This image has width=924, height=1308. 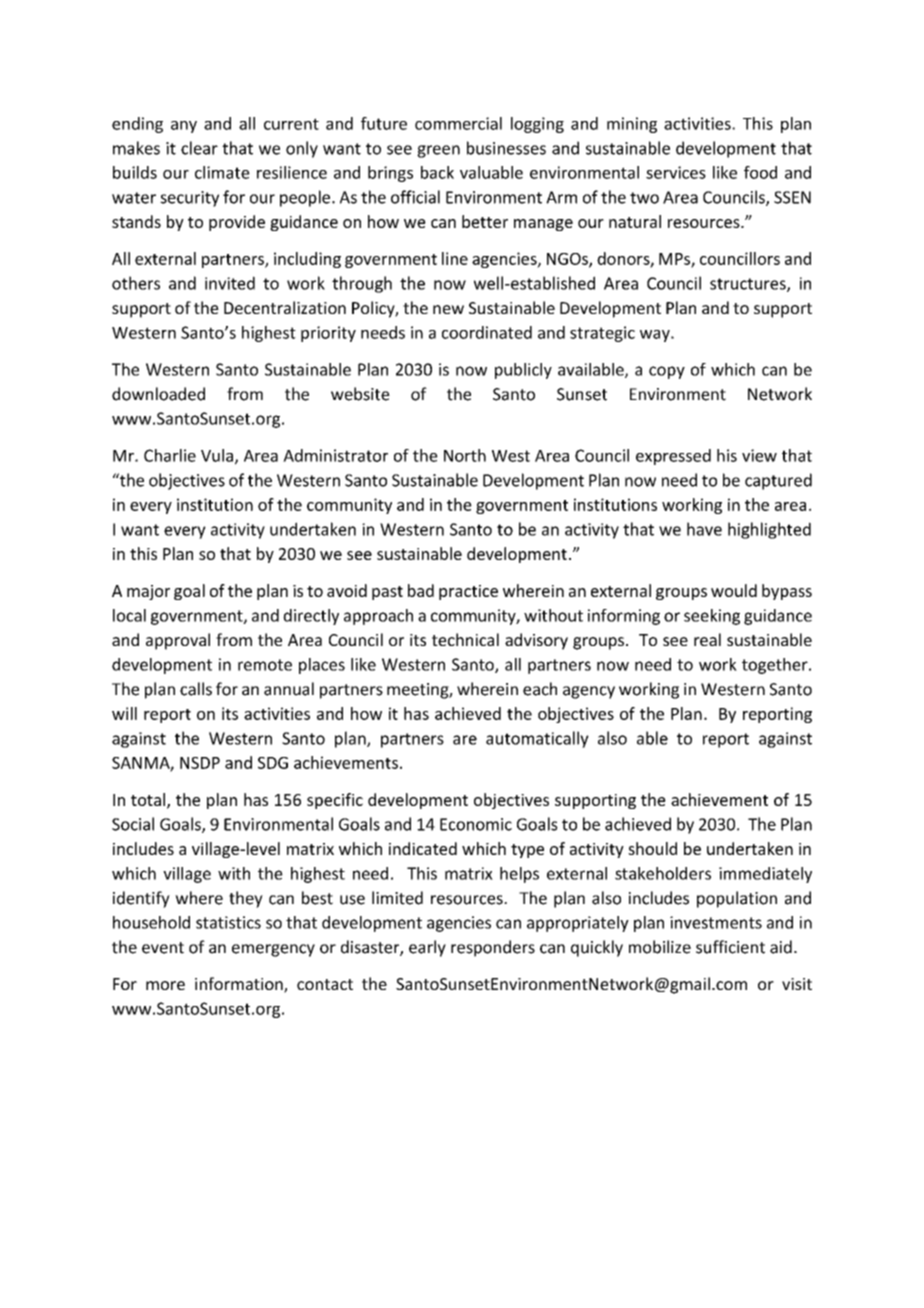 What do you see at coordinates (707, 639) in the image?
I see `real` at bounding box center [707, 639].
